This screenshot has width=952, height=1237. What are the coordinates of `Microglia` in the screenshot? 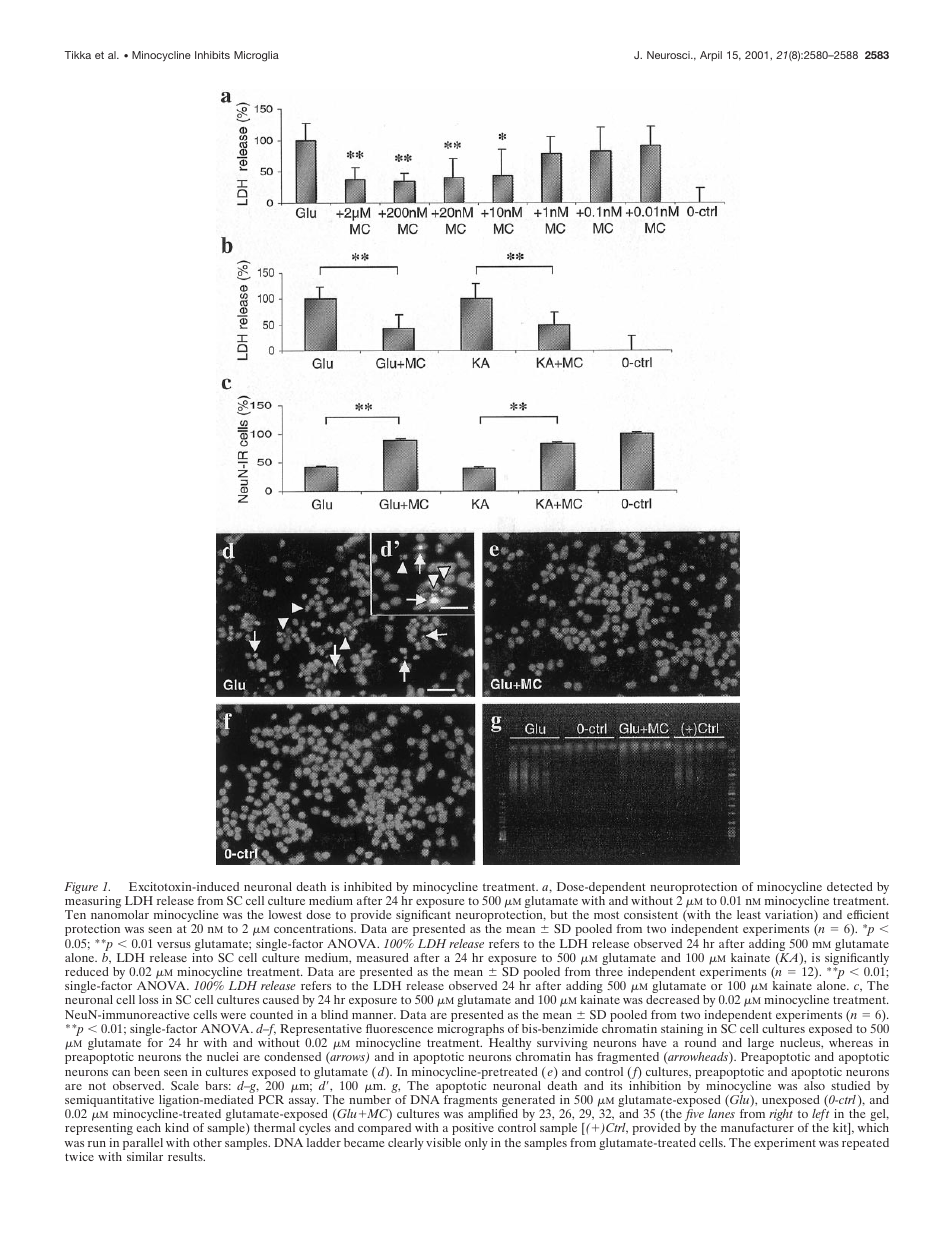 It's located at (256, 56).
